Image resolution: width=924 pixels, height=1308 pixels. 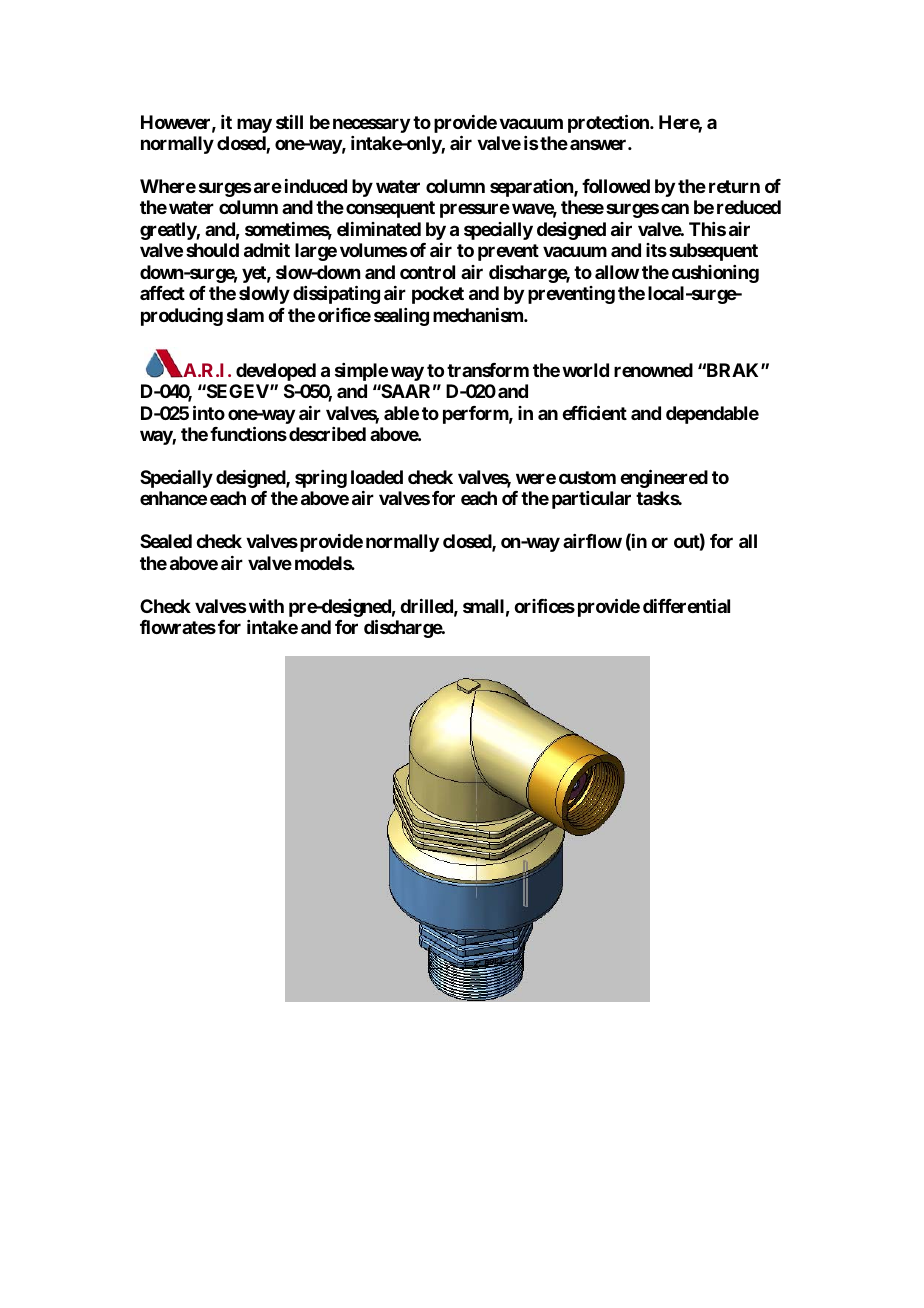 What do you see at coordinates (686, 606) in the screenshot?
I see `differential` at bounding box center [686, 606].
